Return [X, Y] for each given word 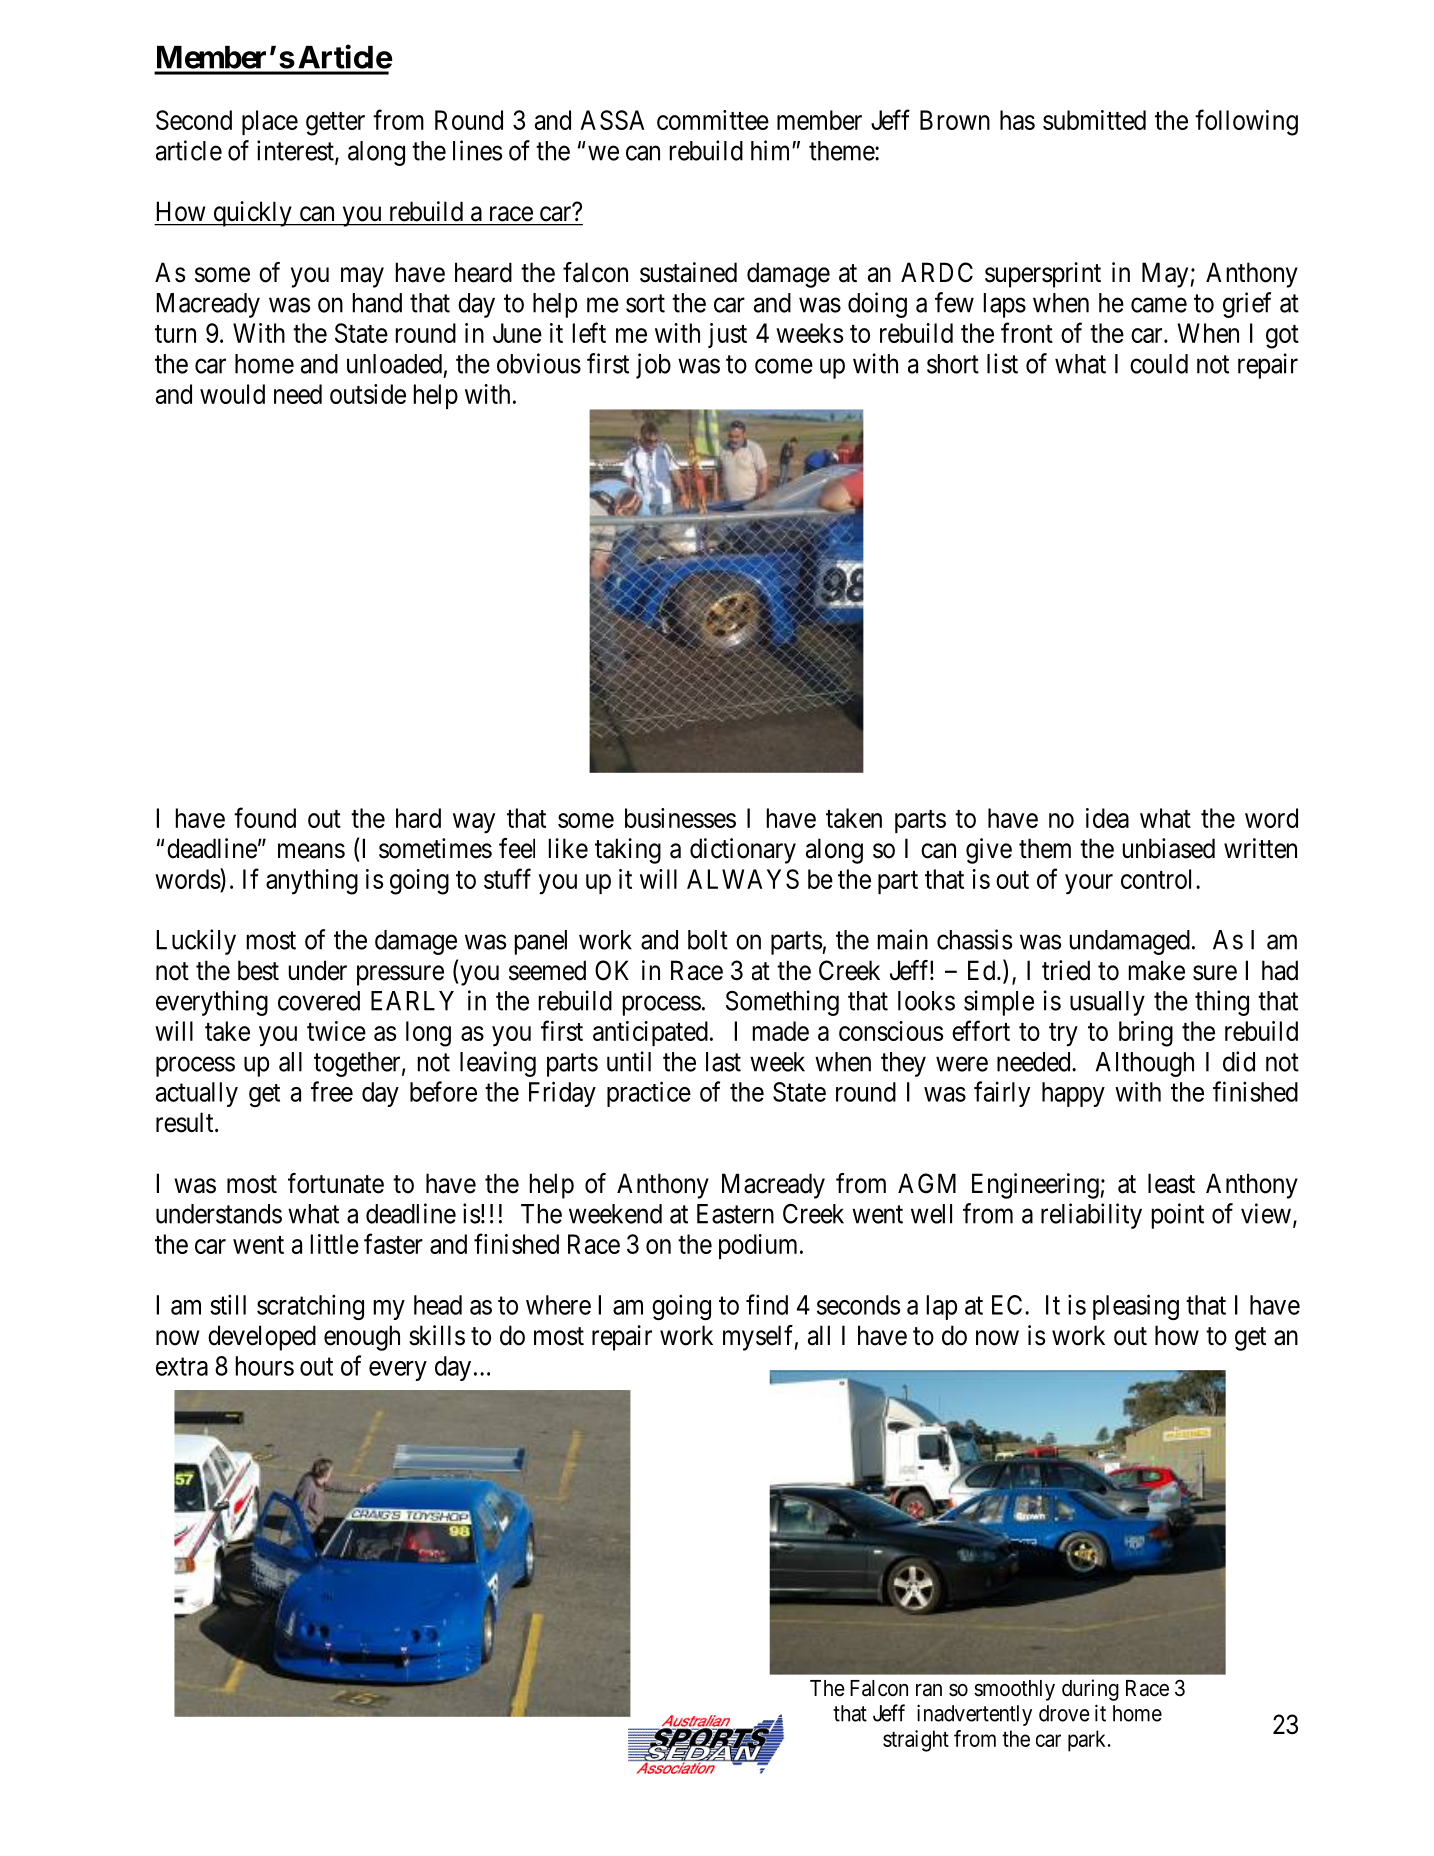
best [258, 970]
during [1090, 1690]
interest [296, 151]
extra [182, 1367]
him [772, 150]
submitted [1094, 120]
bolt [708, 940]
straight [916, 1741]
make [1157, 970]
